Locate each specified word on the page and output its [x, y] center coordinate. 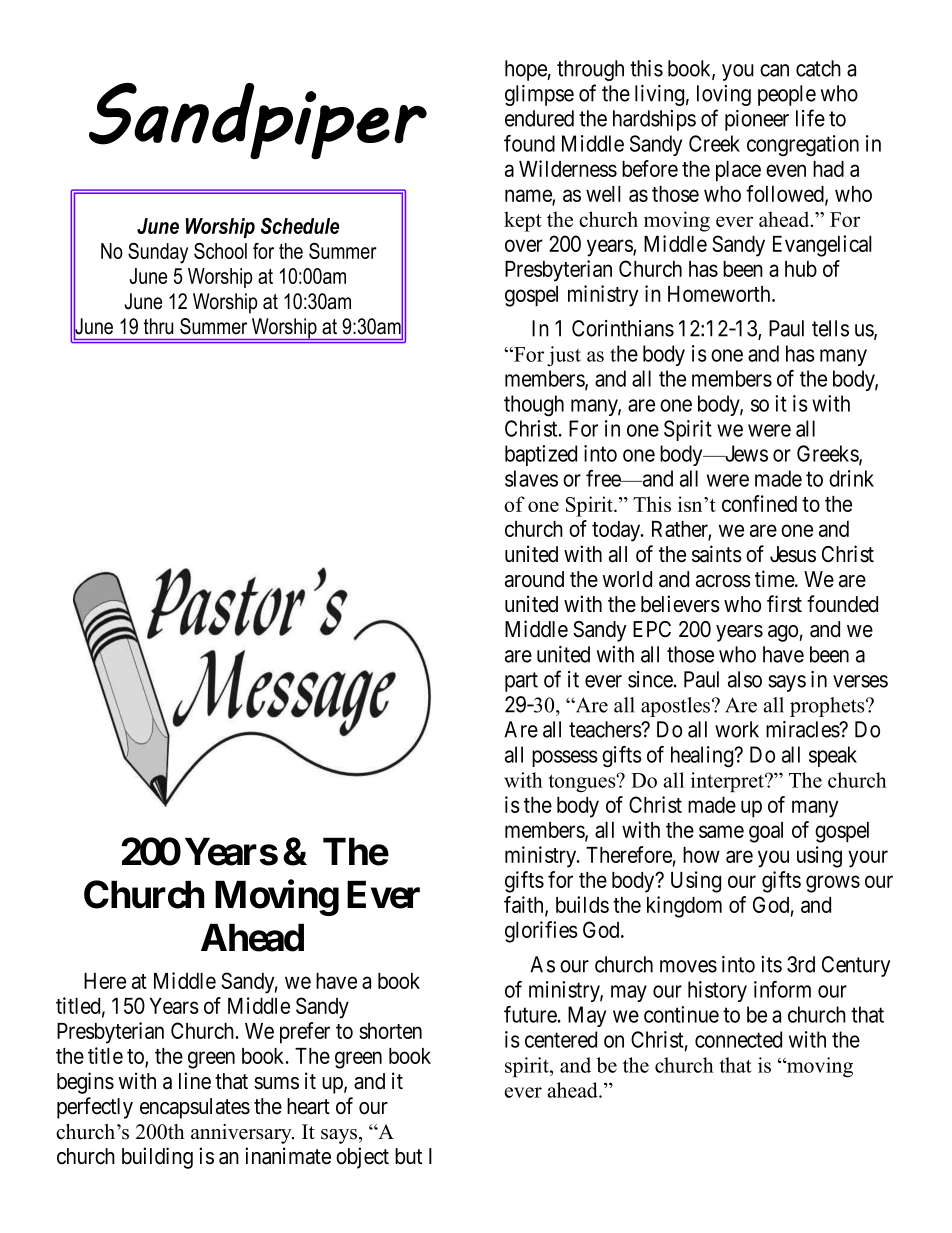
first [784, 604]
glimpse [539, 95]
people [787, 95]
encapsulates [195, 1108]
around [534, 579]
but [408, 1156]
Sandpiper [258, 121]
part [521, 682]
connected [738, 1039]
